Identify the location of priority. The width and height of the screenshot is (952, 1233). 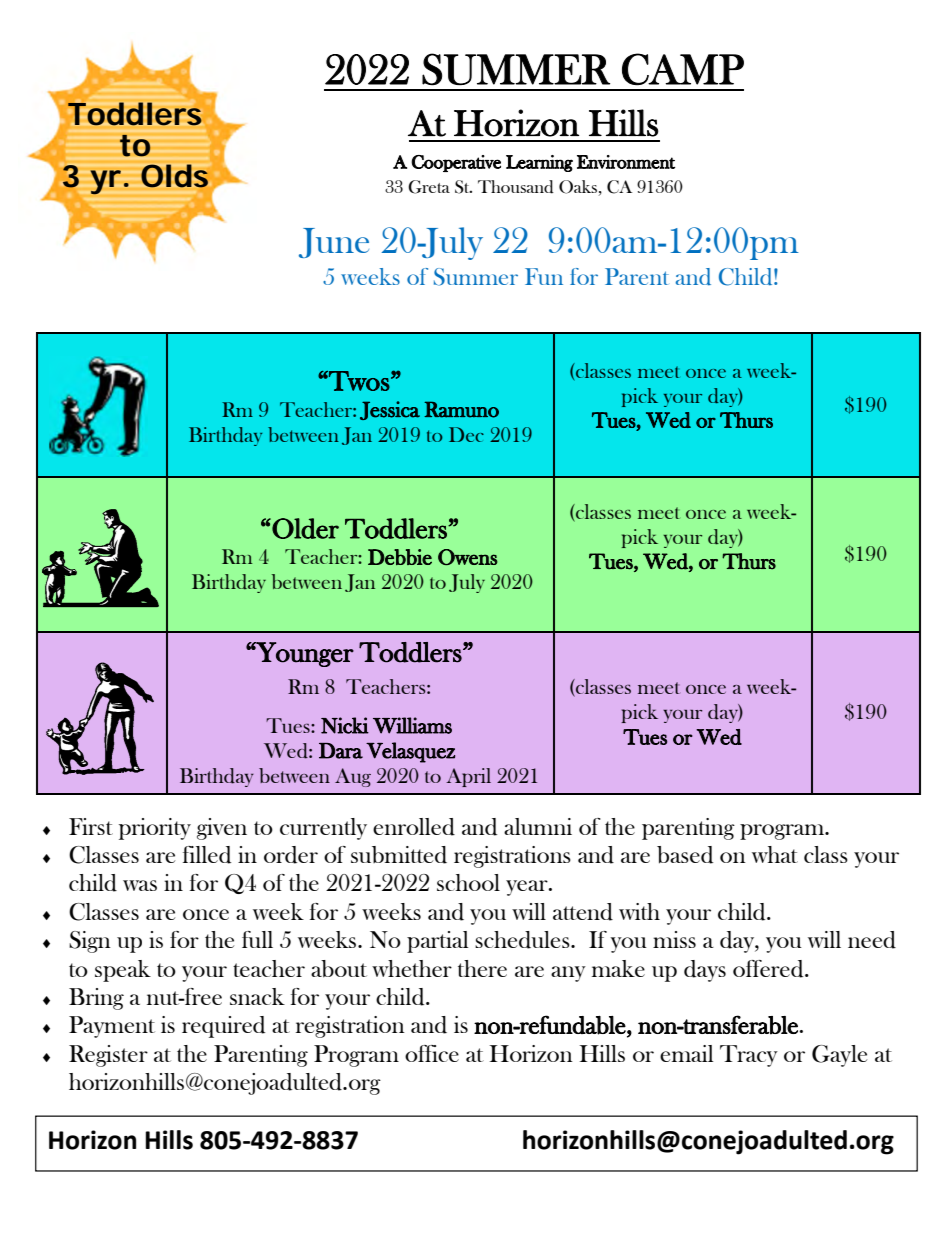
(155, 829).
